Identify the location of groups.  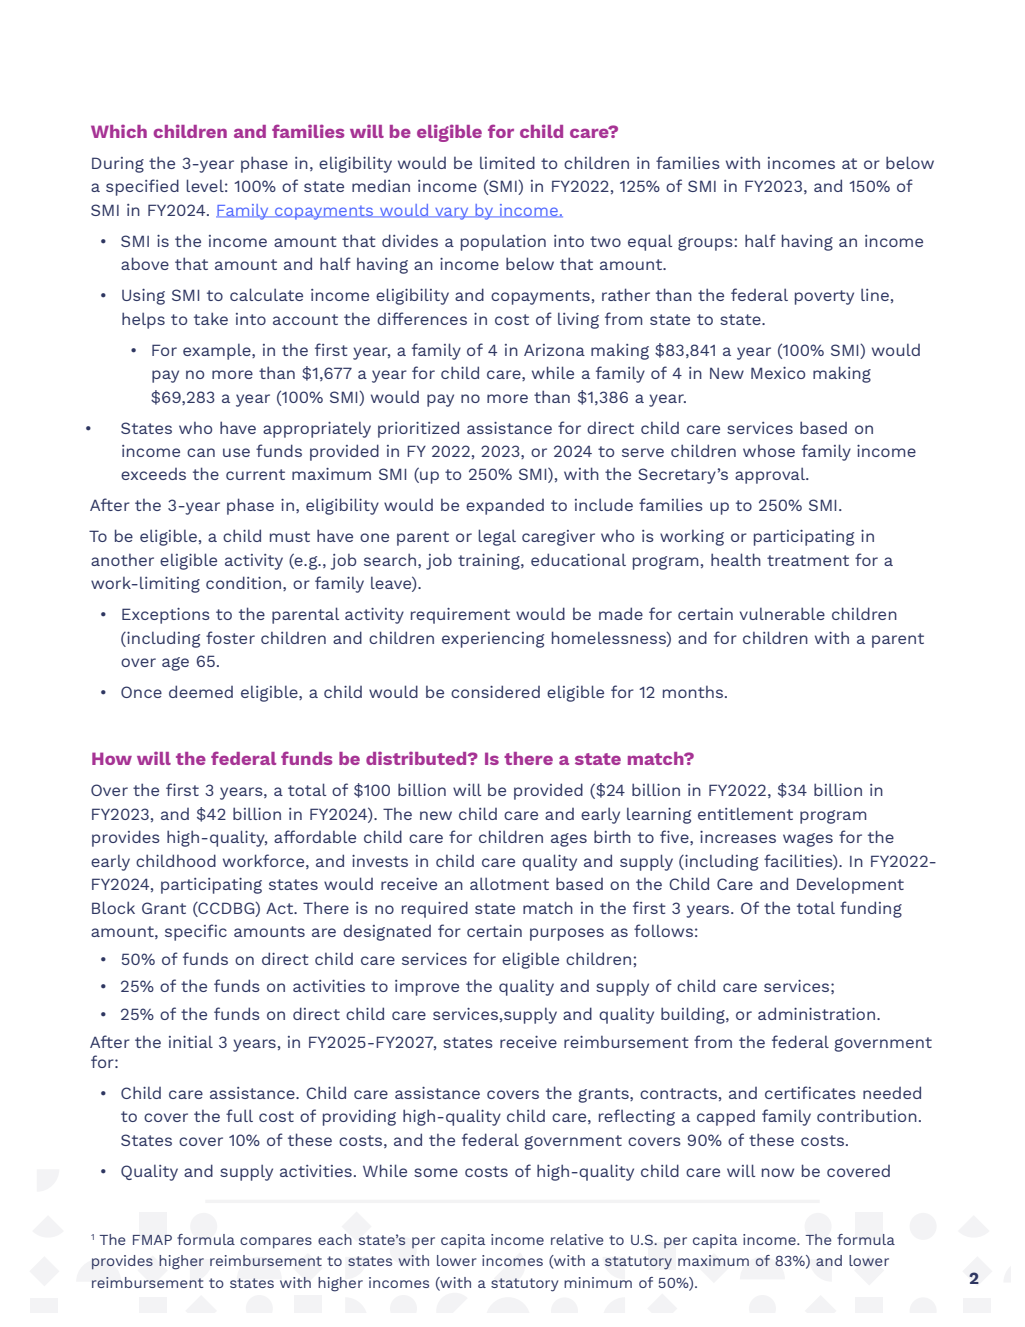
(706, 244).
